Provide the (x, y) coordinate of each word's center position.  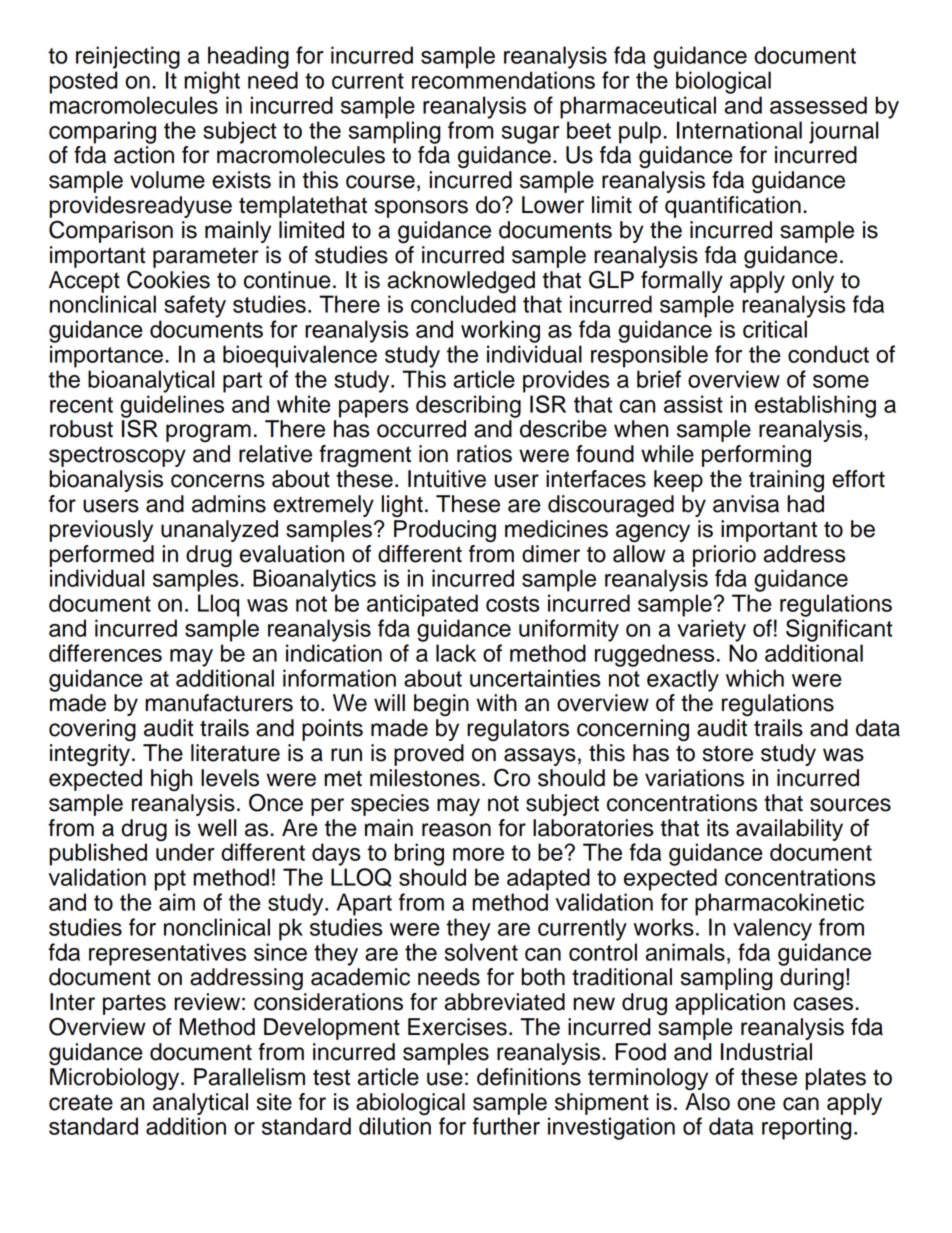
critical (775, 329)
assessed (818, 105)
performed (101, 556)
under (185, 852)
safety (195, 306)
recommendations (503, 80)
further (506, 1126)
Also (707, 1102)
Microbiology (116, 1079)
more (478, 854)
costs (512, 604)
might (212, 82)
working (500, 331)
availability (789, 830)
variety (711, 630)
